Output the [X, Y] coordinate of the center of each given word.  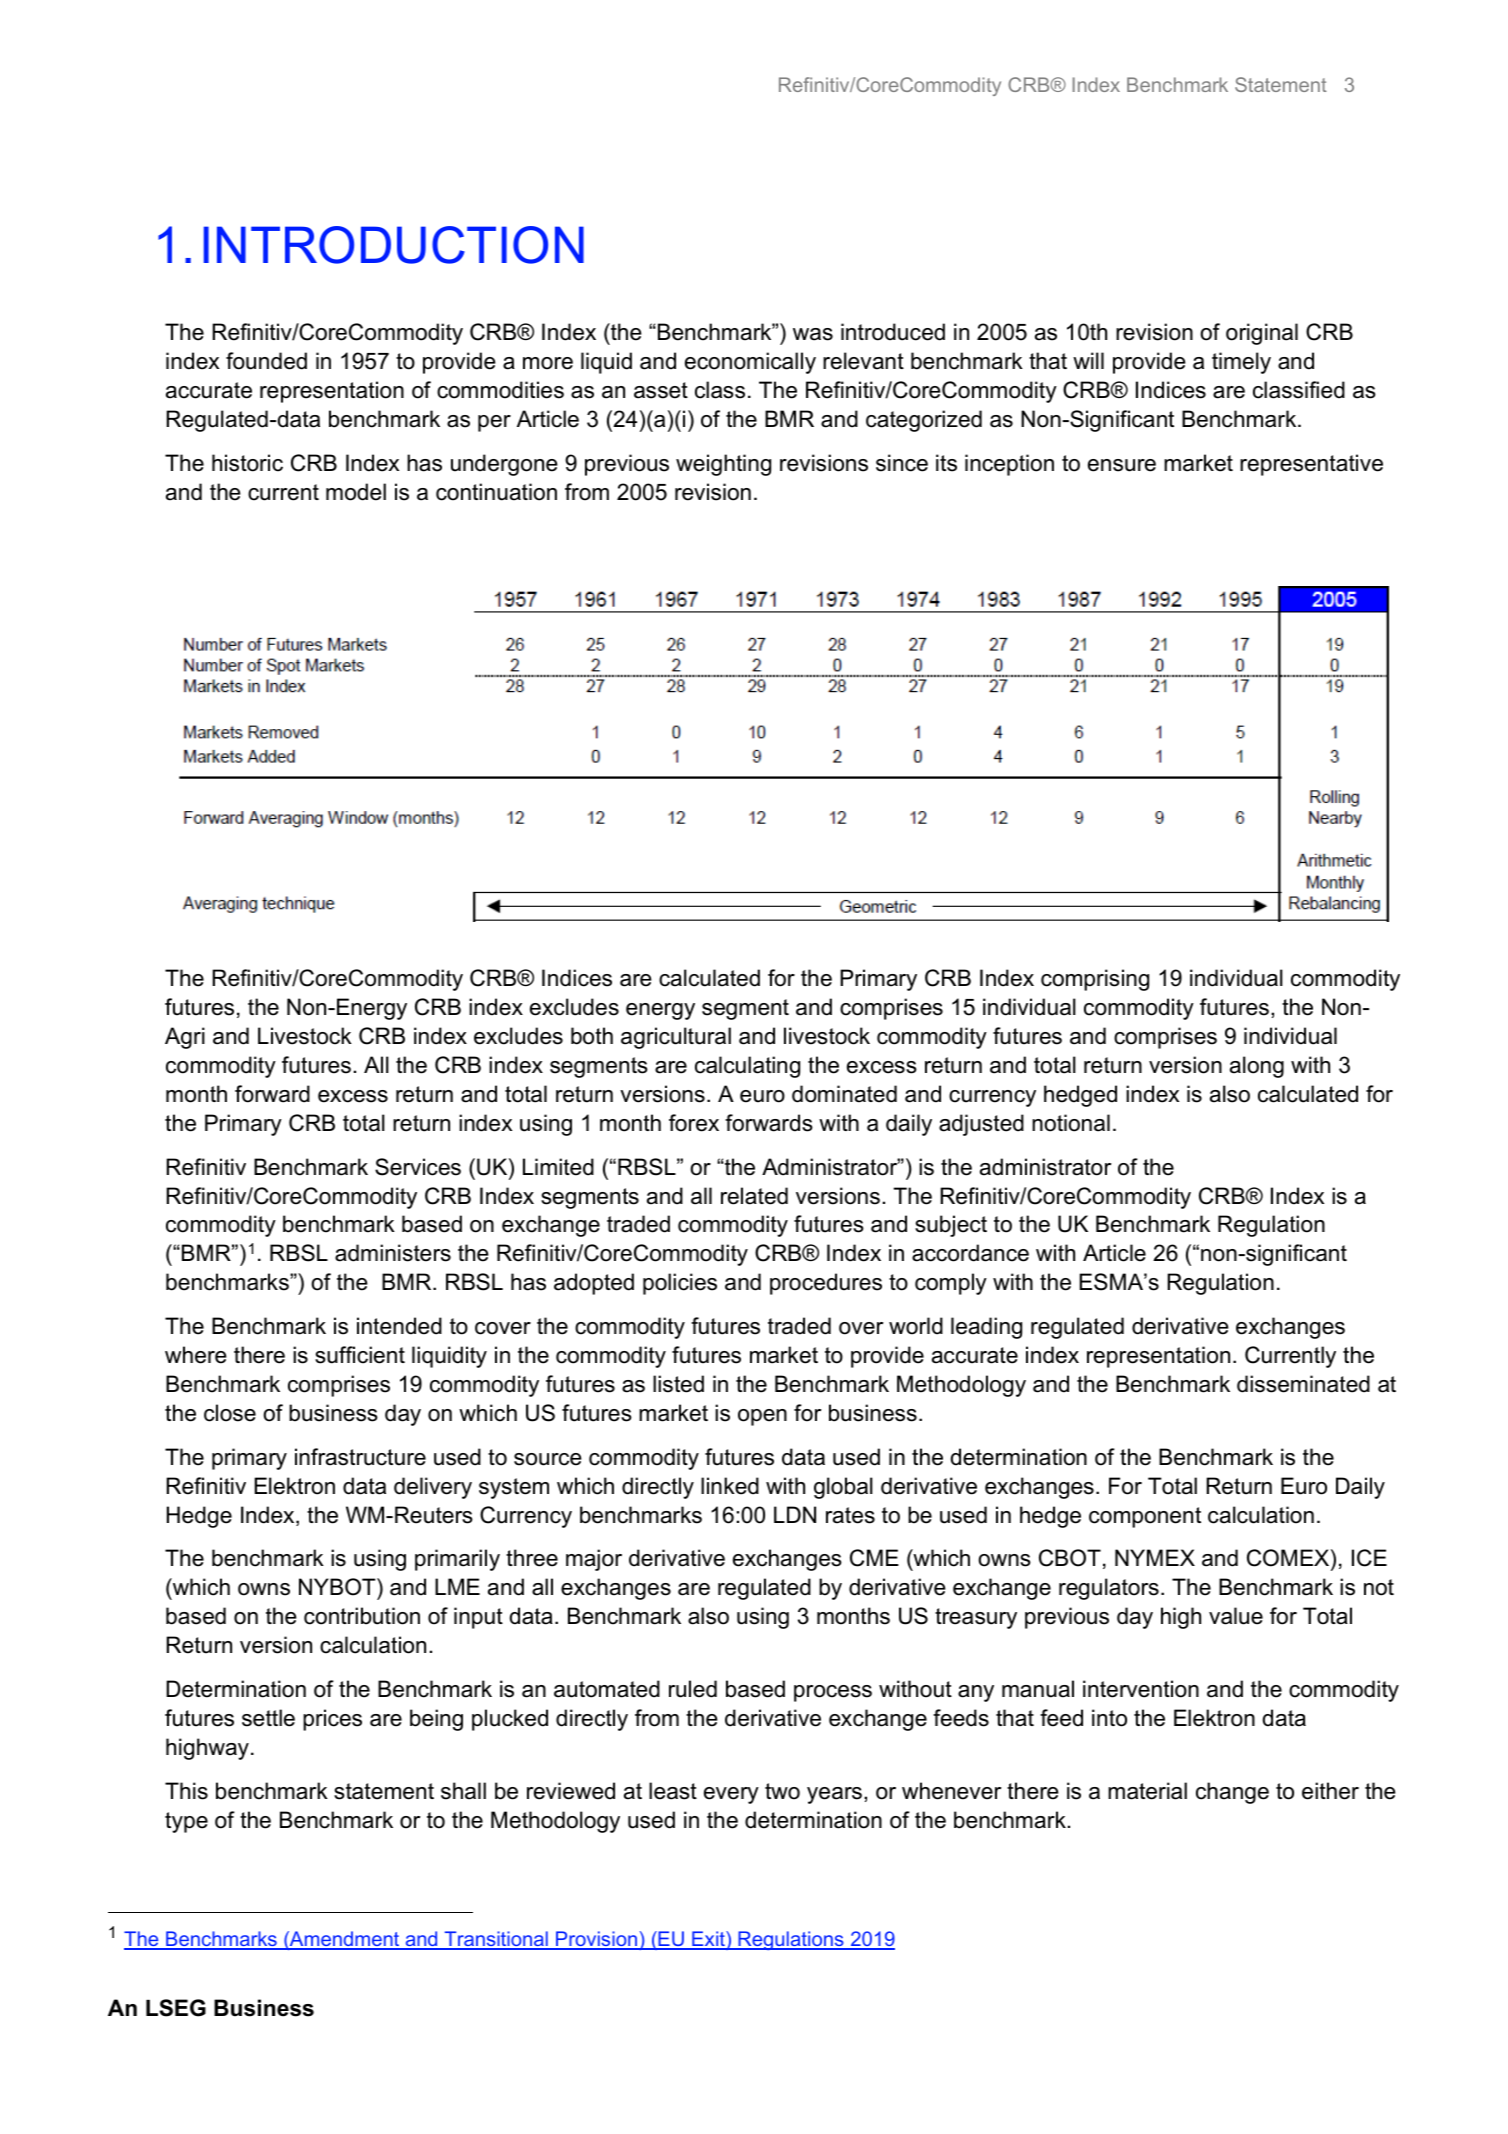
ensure [1122, 465]
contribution [362, 1616]
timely [1241, 363]
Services [418, 1167]
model [356, 492]
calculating [747, 1067]
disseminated [1303, 1384]
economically [750, 363]
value [1236, 1616]
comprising [1095, 980]
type [186, 1822]
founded [266, 361]
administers [393, 1253]
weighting [723, 465]
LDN [795, 1514]
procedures [826, 1284]
